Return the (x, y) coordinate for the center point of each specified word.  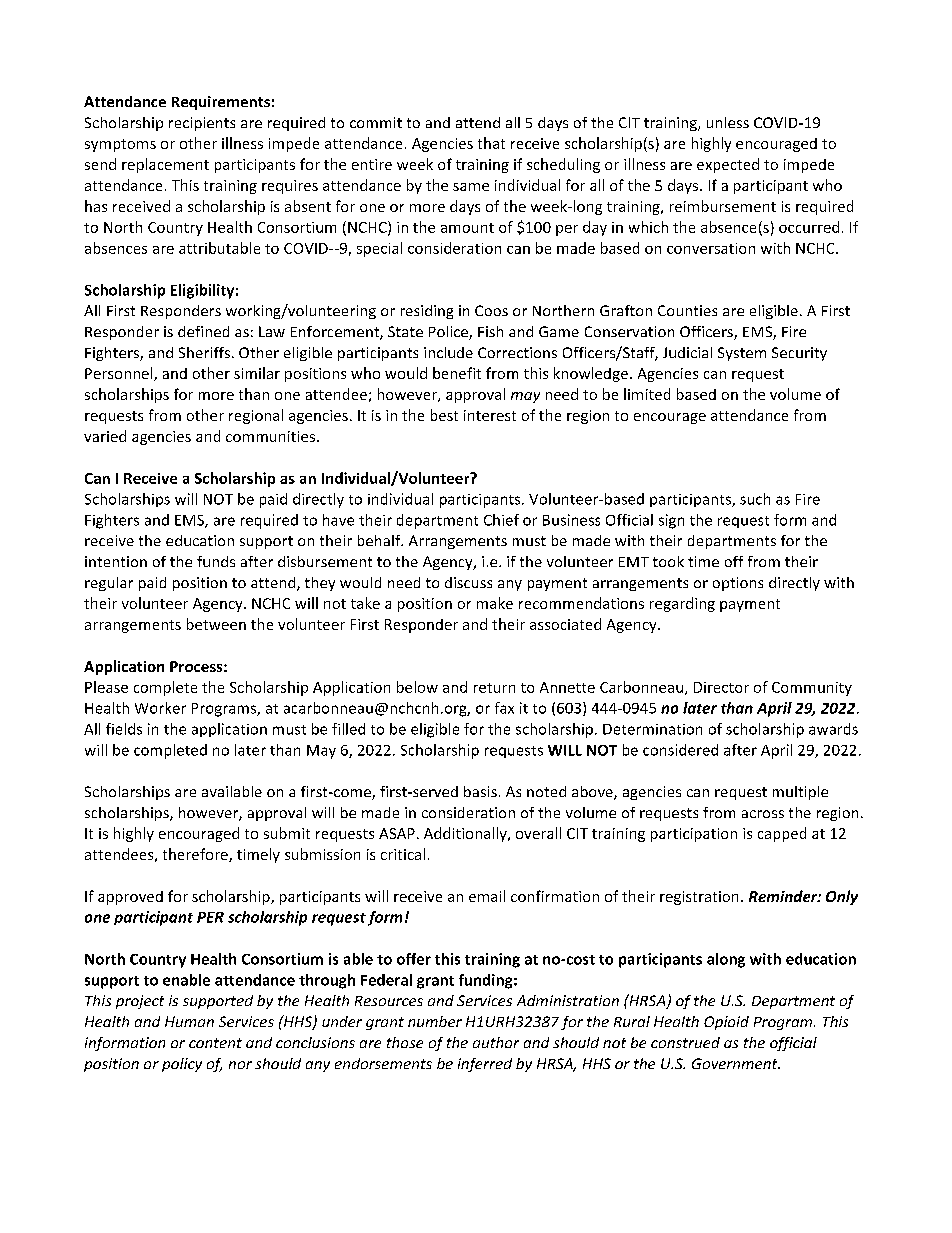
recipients (202, 124)
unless (728, 122)
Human (189, 1021)
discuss (468, 582)
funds (216, 561)
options (738, 584)
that (491, 143)
